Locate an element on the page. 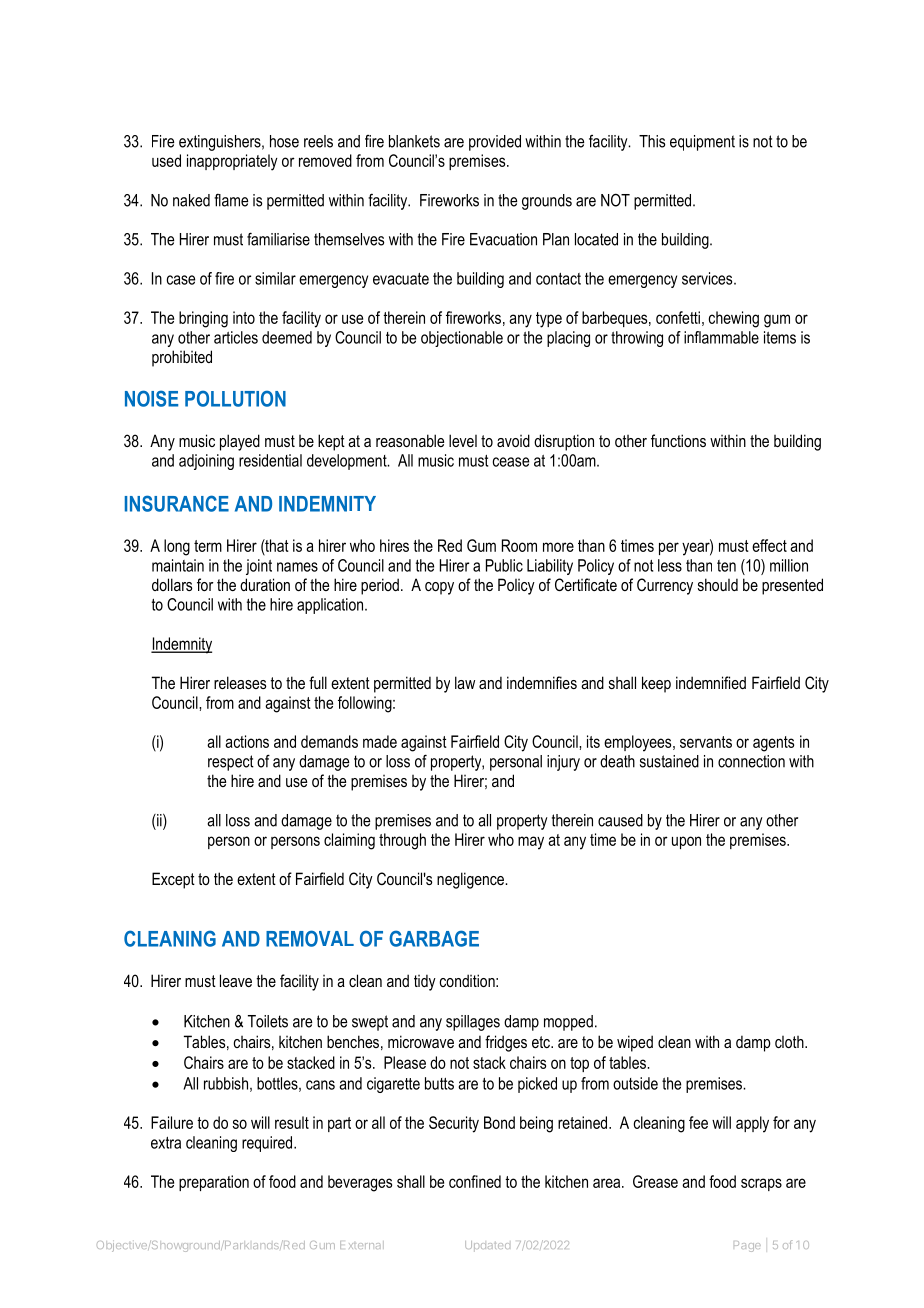  preparation is located at coordinates (214, 1183).
